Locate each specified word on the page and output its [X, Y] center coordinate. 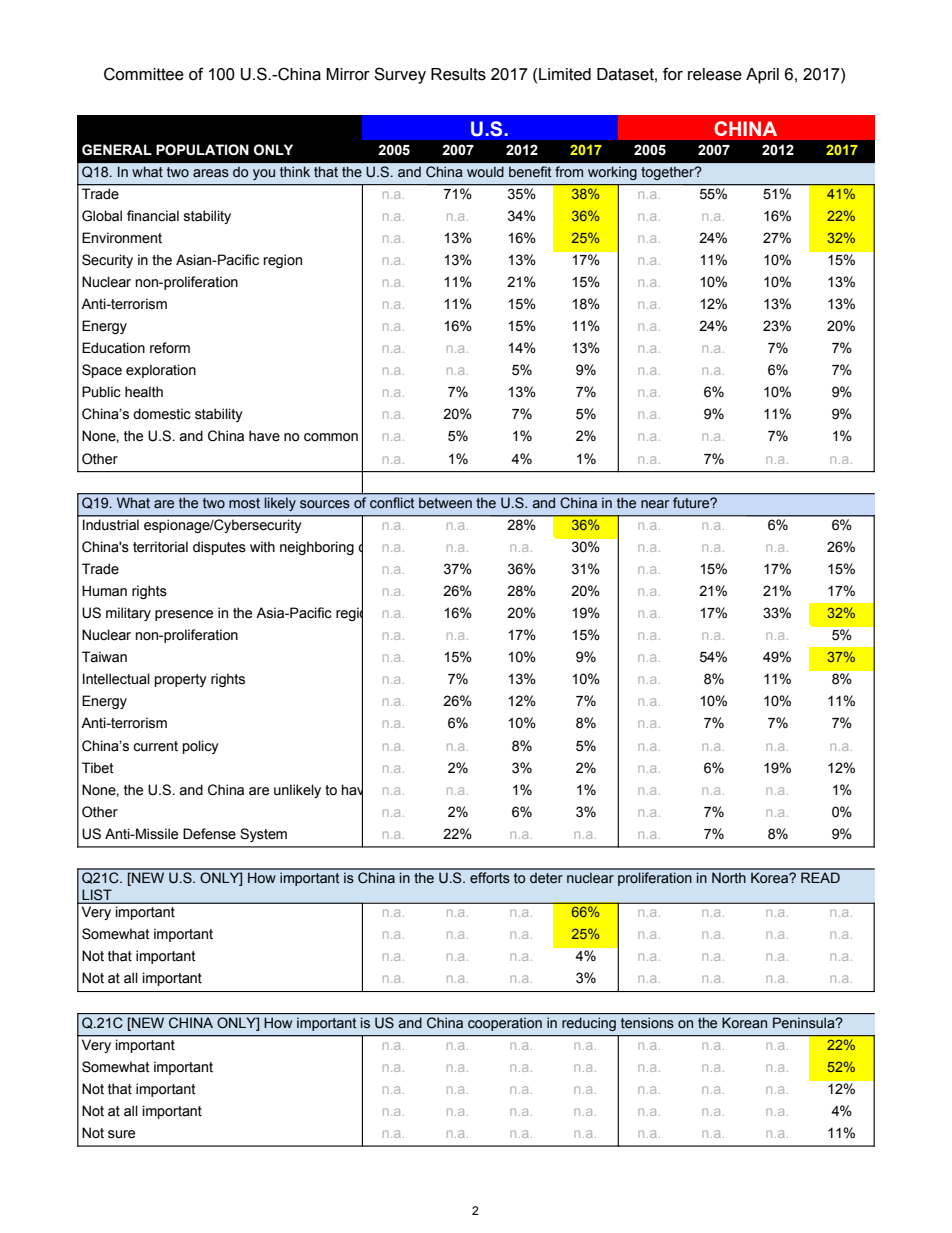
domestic [162, 414]
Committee [144, 74]
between [445, 503]
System [263, 835]
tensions [647, 1023]
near [655, 504]
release [715, 74]
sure [121, 1134]
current [155, 746]
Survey [400, 75]
